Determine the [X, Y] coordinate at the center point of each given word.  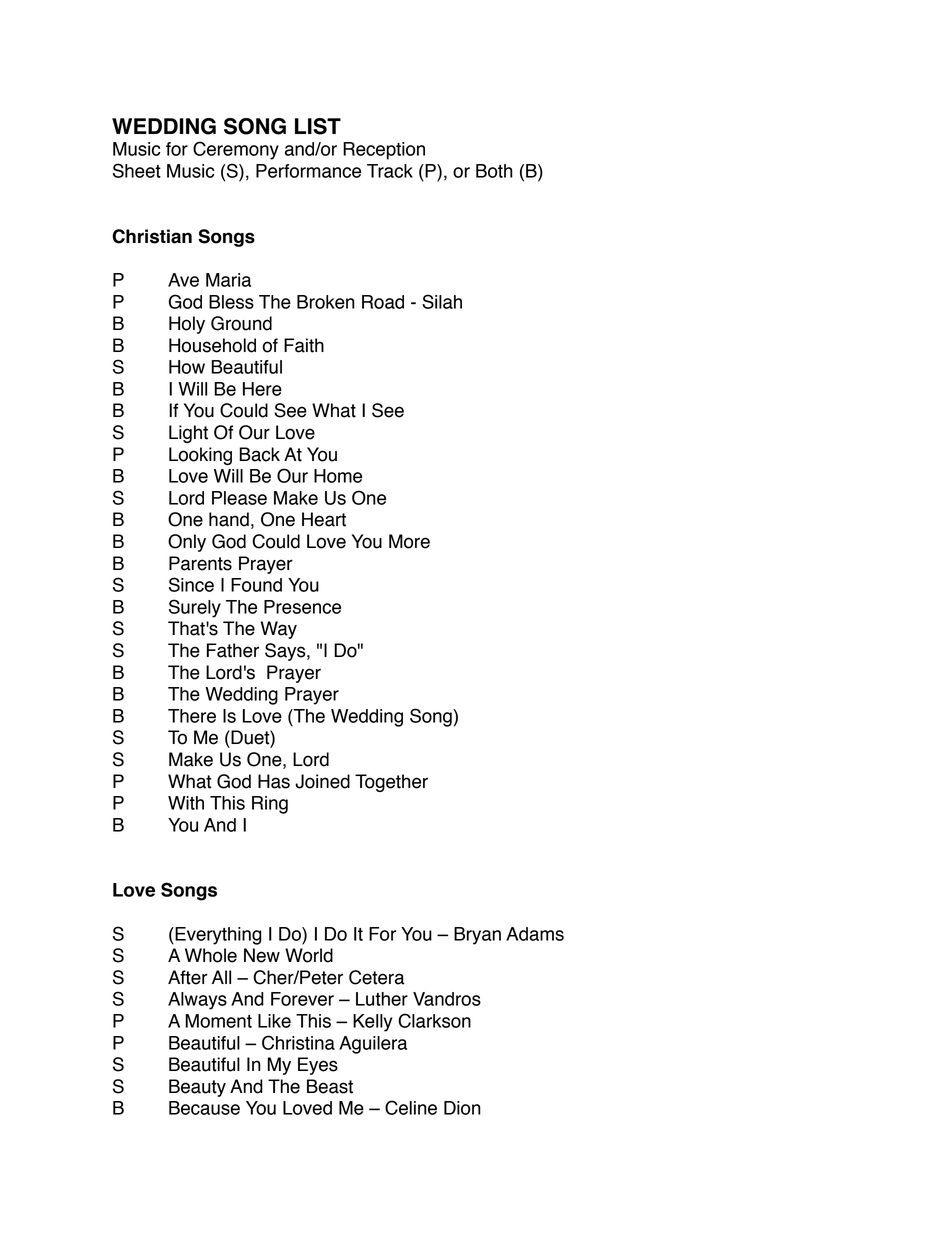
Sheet [137, 170]
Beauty [197, 1088]
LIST [318, 126]
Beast [330, 1086]
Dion [462, 1108]
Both [494, 171]
